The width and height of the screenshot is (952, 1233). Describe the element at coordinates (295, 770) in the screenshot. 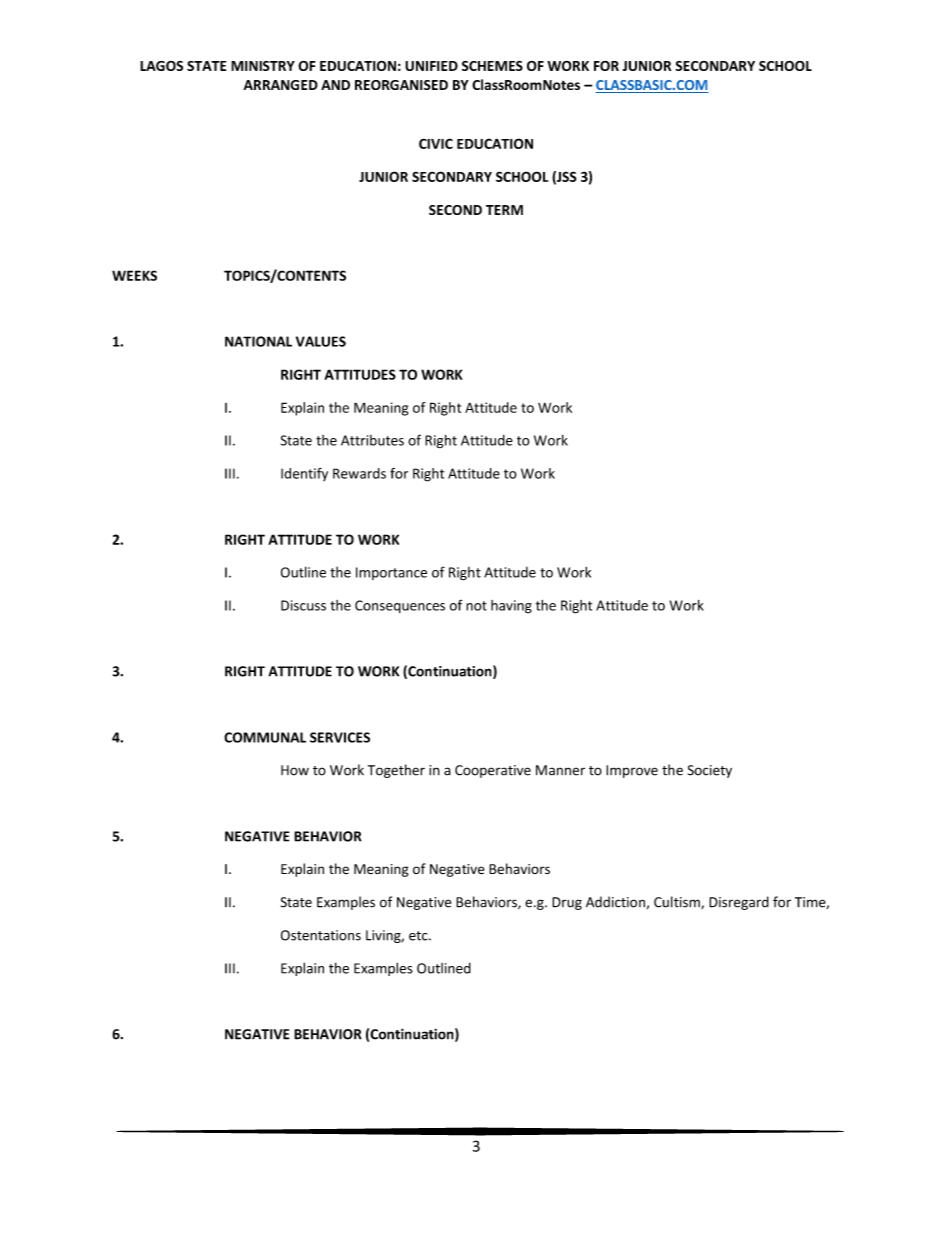

I see `How` at that location.
